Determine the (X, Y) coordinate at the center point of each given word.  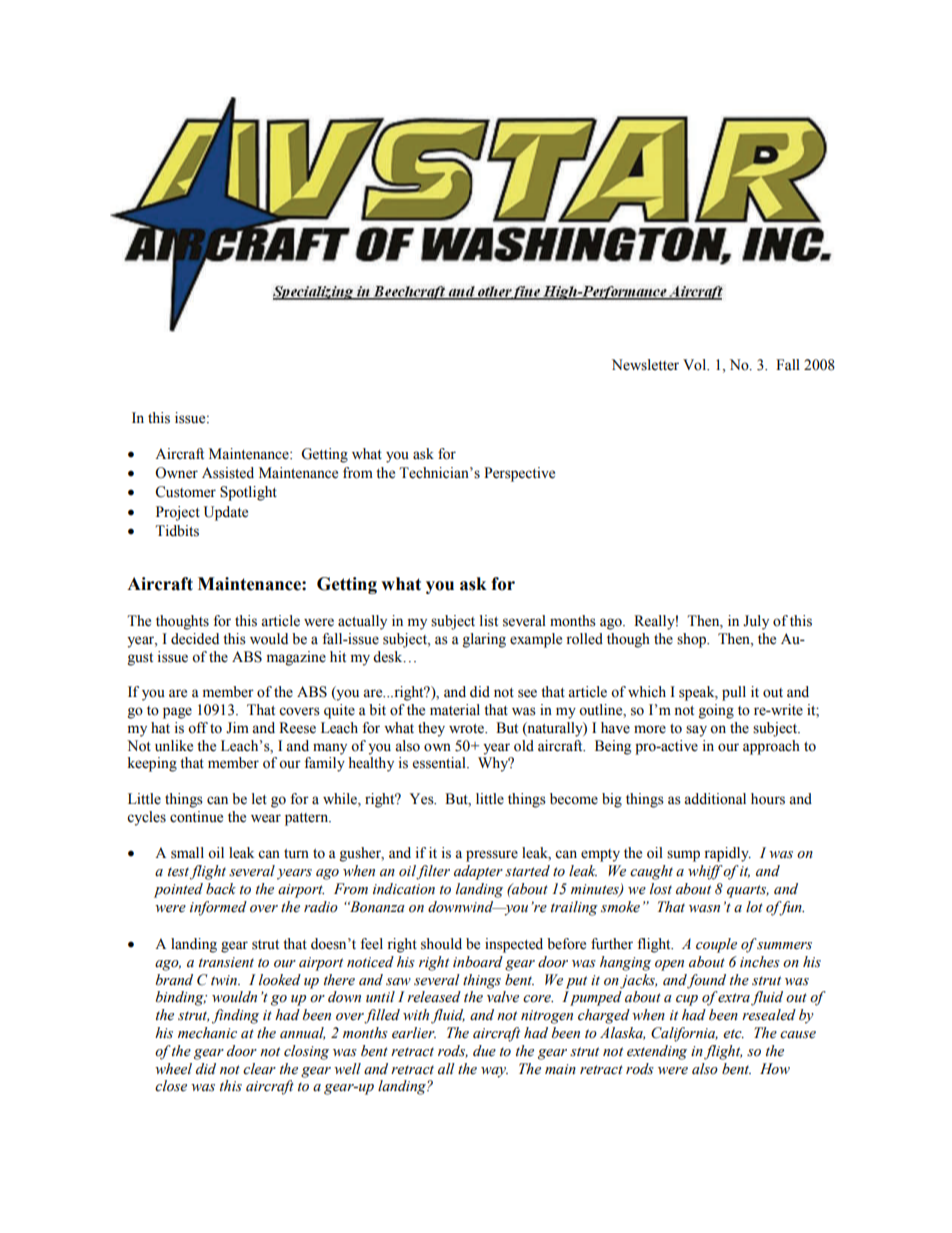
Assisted (228, 473)
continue (196, 817)
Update (226, 513)
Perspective (519, 474)
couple (716, 945)
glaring (484, 640)
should (441, 944)
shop (692, 640)
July (756, 622)
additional (715, 799)
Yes (423, 799)
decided (195, 639)
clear (259, 1069)
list (489, 621)
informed (218, 908)
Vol (695, 365)
